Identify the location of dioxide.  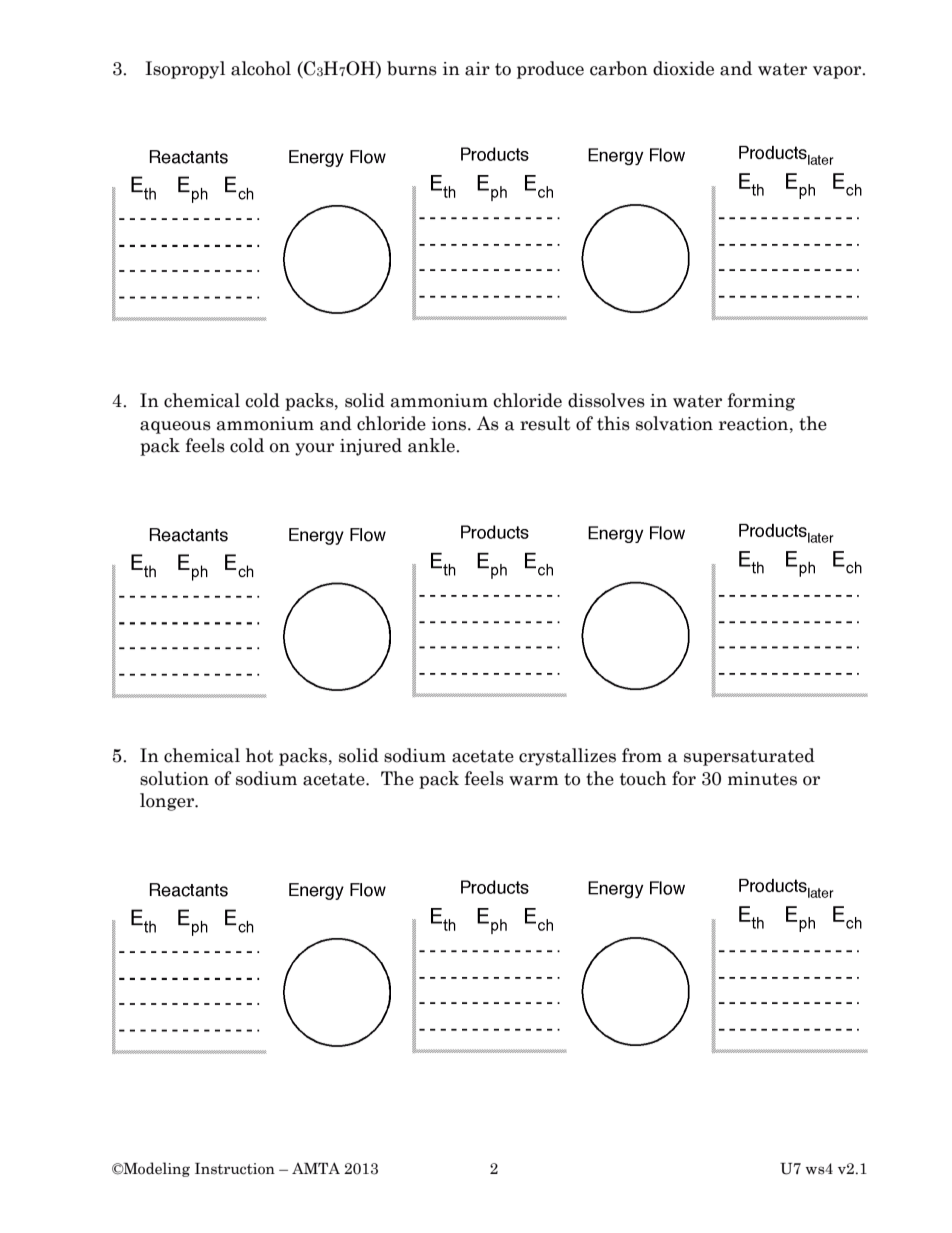
(683, 68).
